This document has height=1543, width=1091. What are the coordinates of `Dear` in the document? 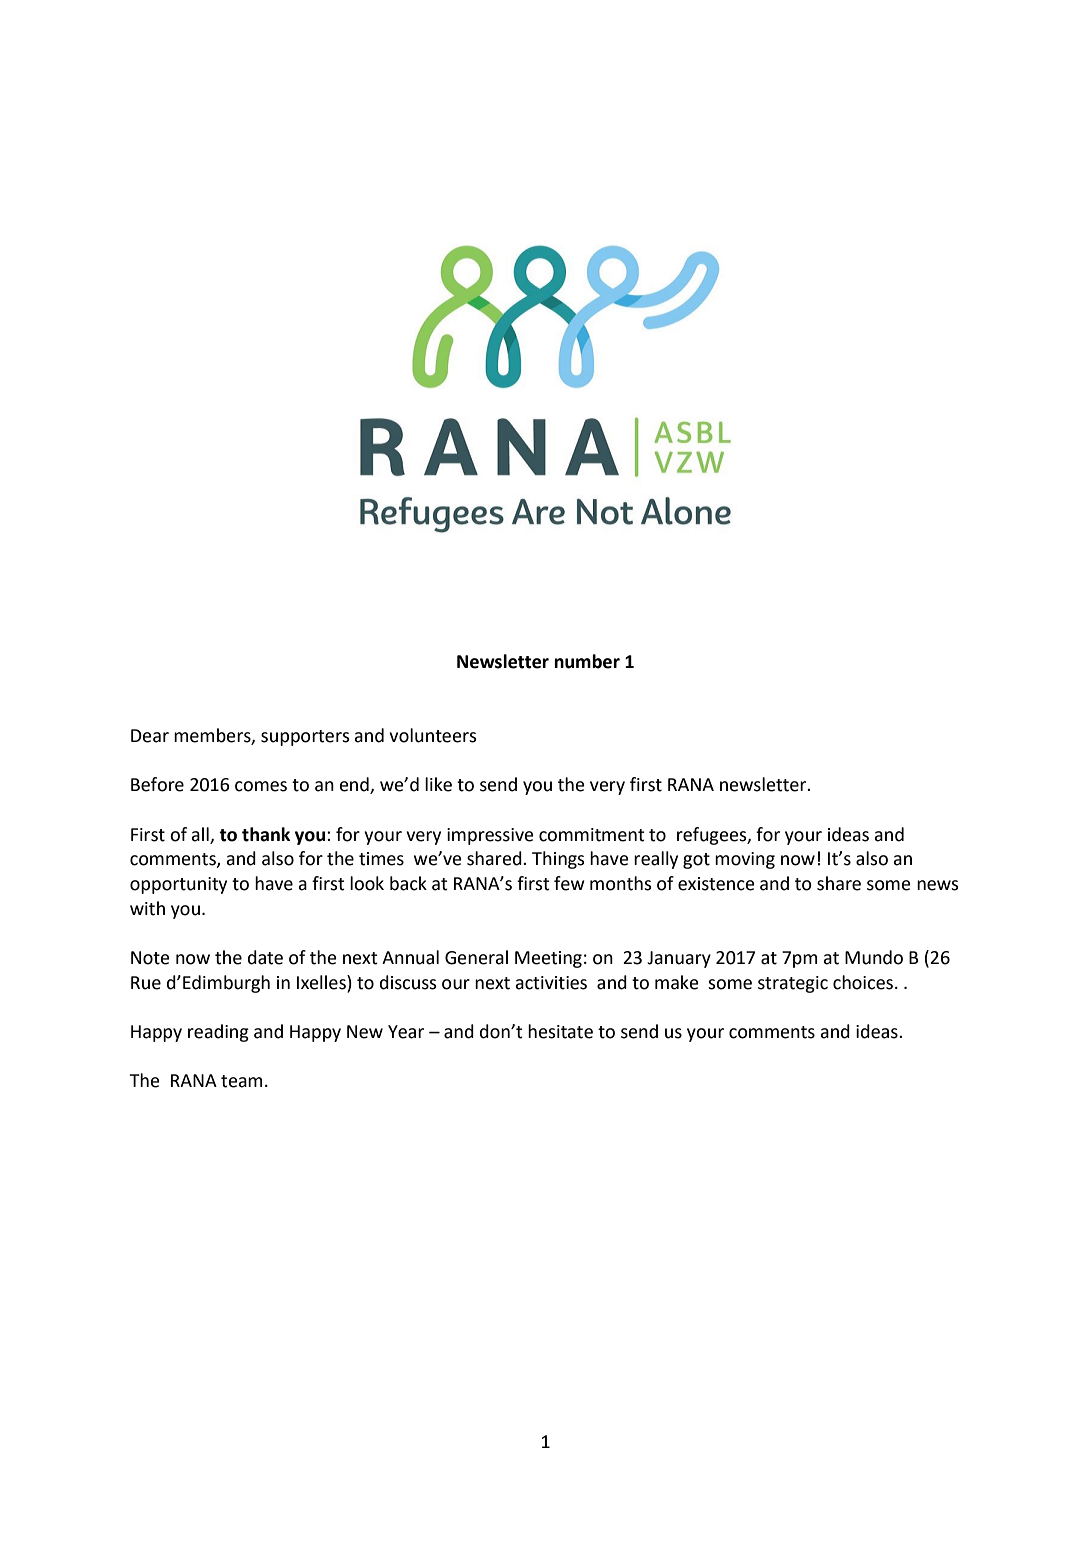 It's located at (150, 736).
